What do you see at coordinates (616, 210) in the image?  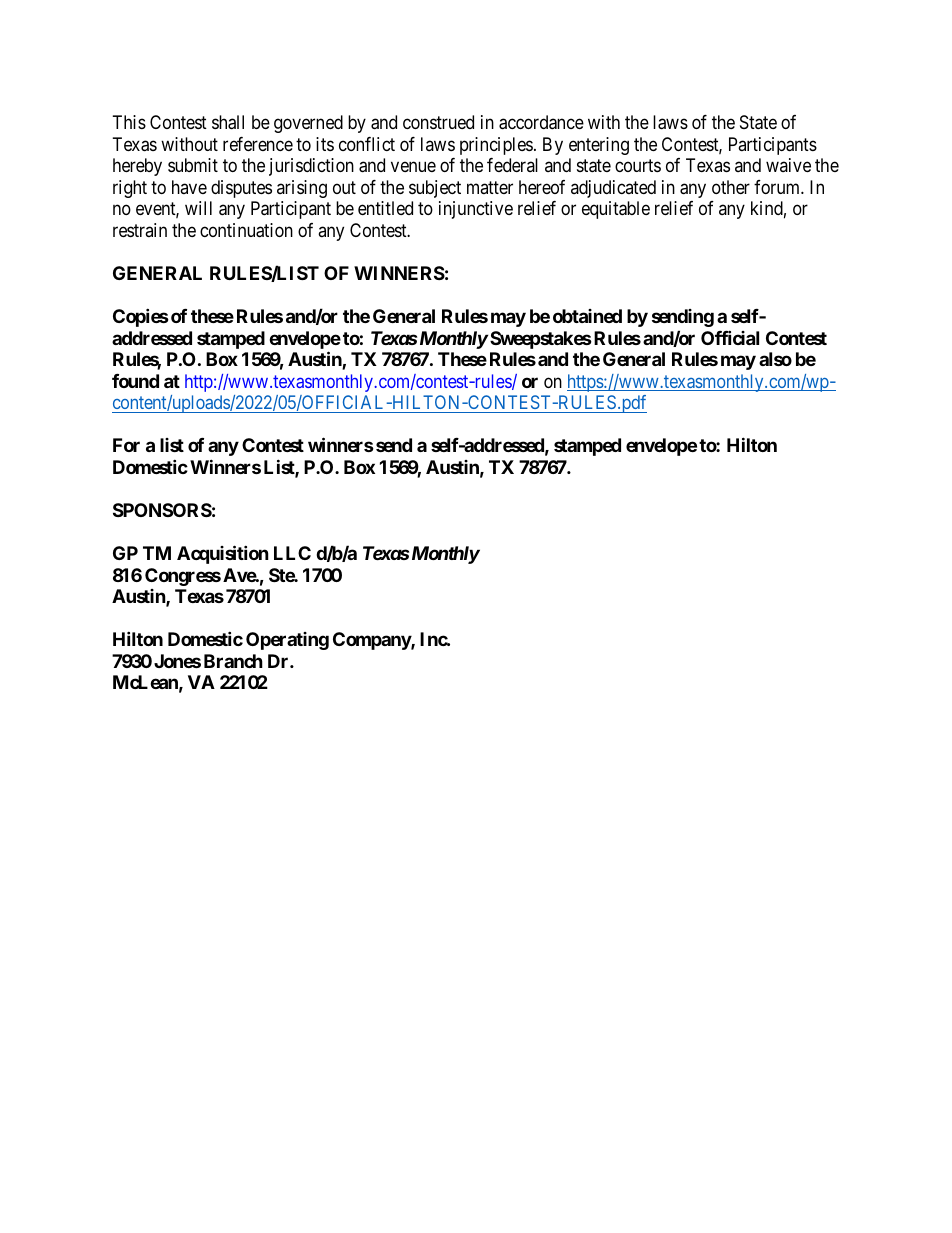 I see `equitable` at bounding box center [616, 210].
